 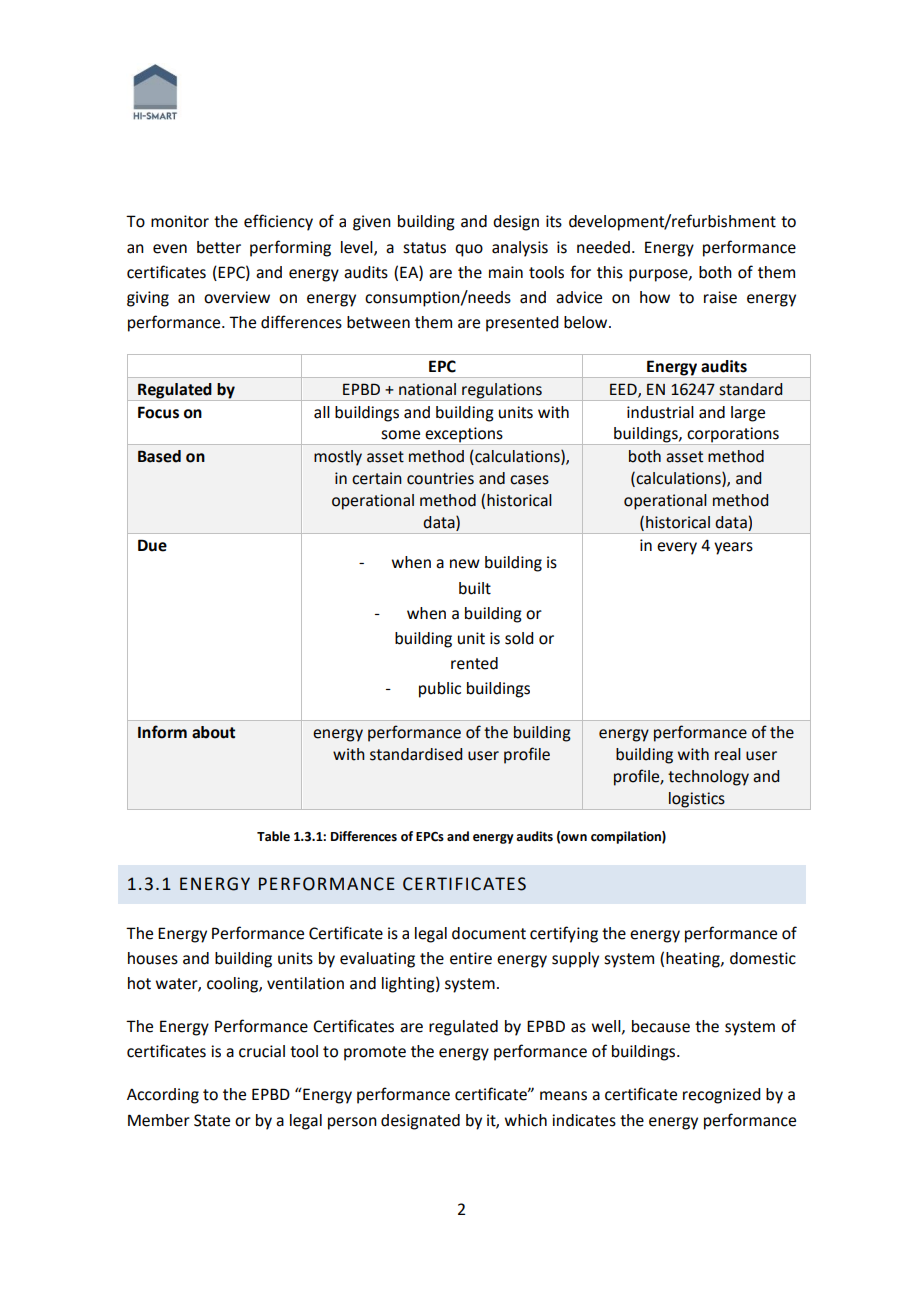 What do you see at coordinates (219, 247) in the screenshot?
I see `better` at bounding box center [219, 247].
